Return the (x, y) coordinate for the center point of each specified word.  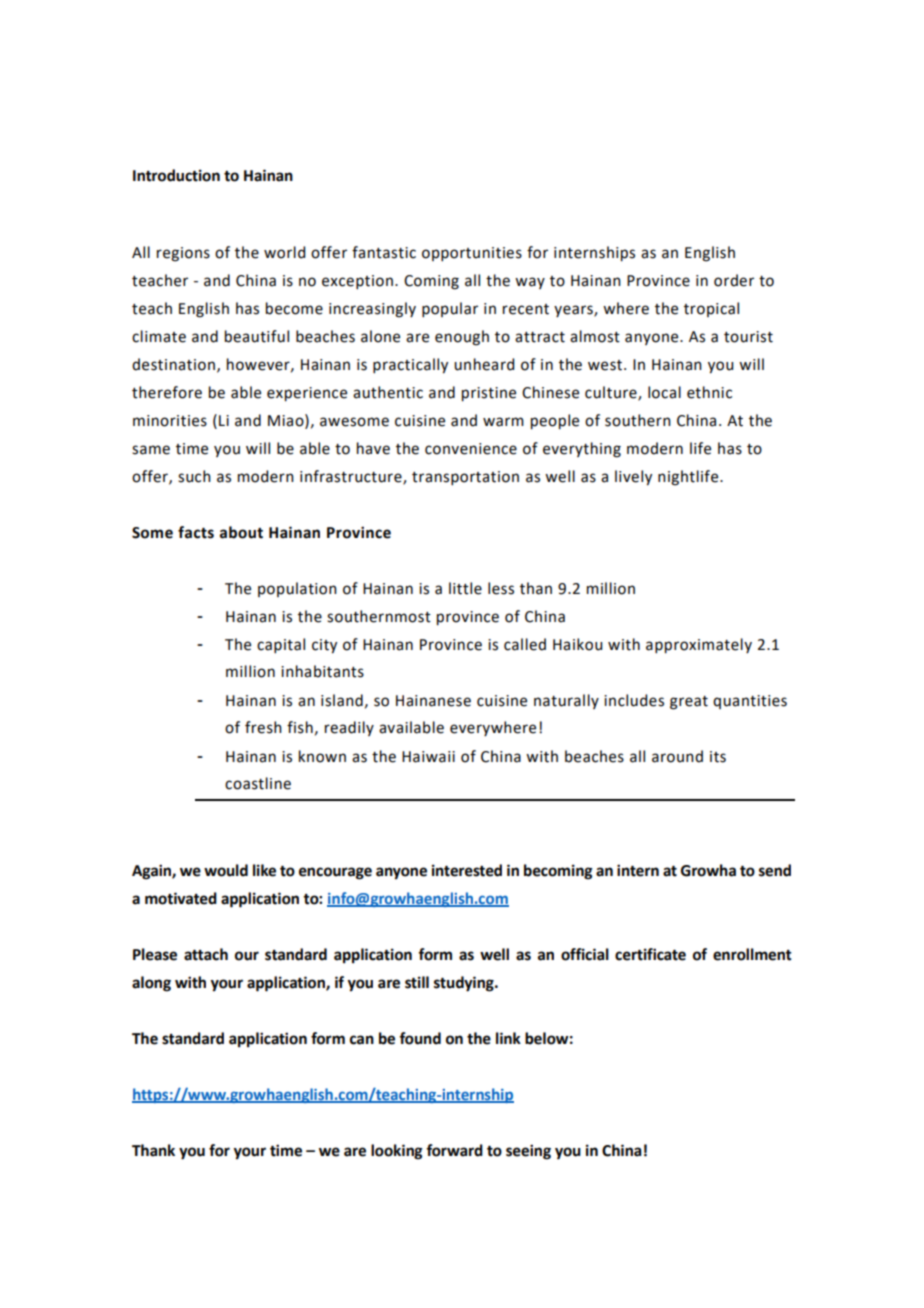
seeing (528, 1152)
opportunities (472, 254)
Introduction (176, 175)
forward (454, 1150)
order (734, 280)
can (362, 1040)
